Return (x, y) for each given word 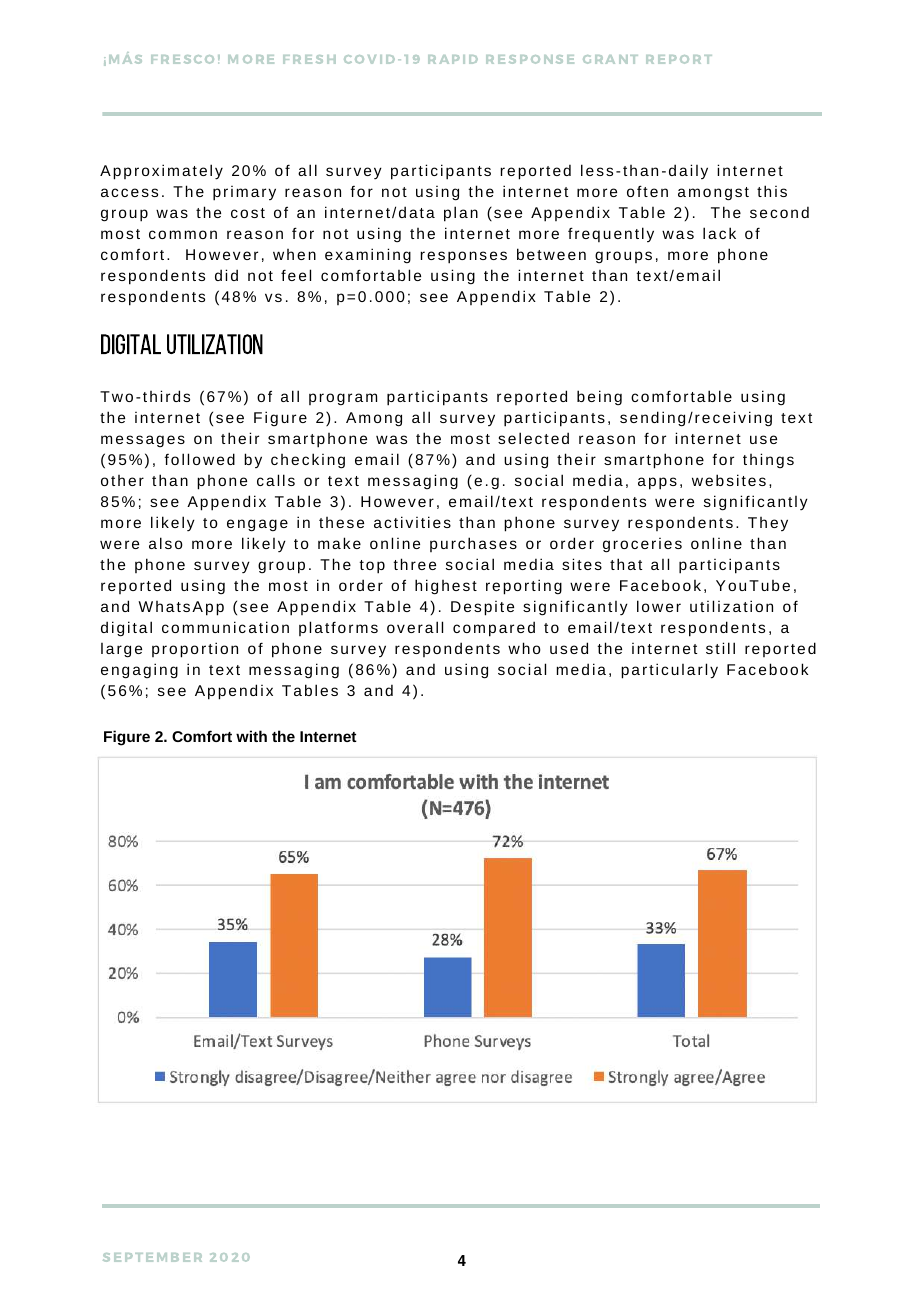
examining (368, 255)
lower (659, 606)
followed (199, 459)
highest (446, 587)
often (647, 191)
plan (461, 214)
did (226, 275)
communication (225, 627)
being (599, 397)
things (768, 460)
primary (244, 193)
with (251, 736)
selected (533, 438)
